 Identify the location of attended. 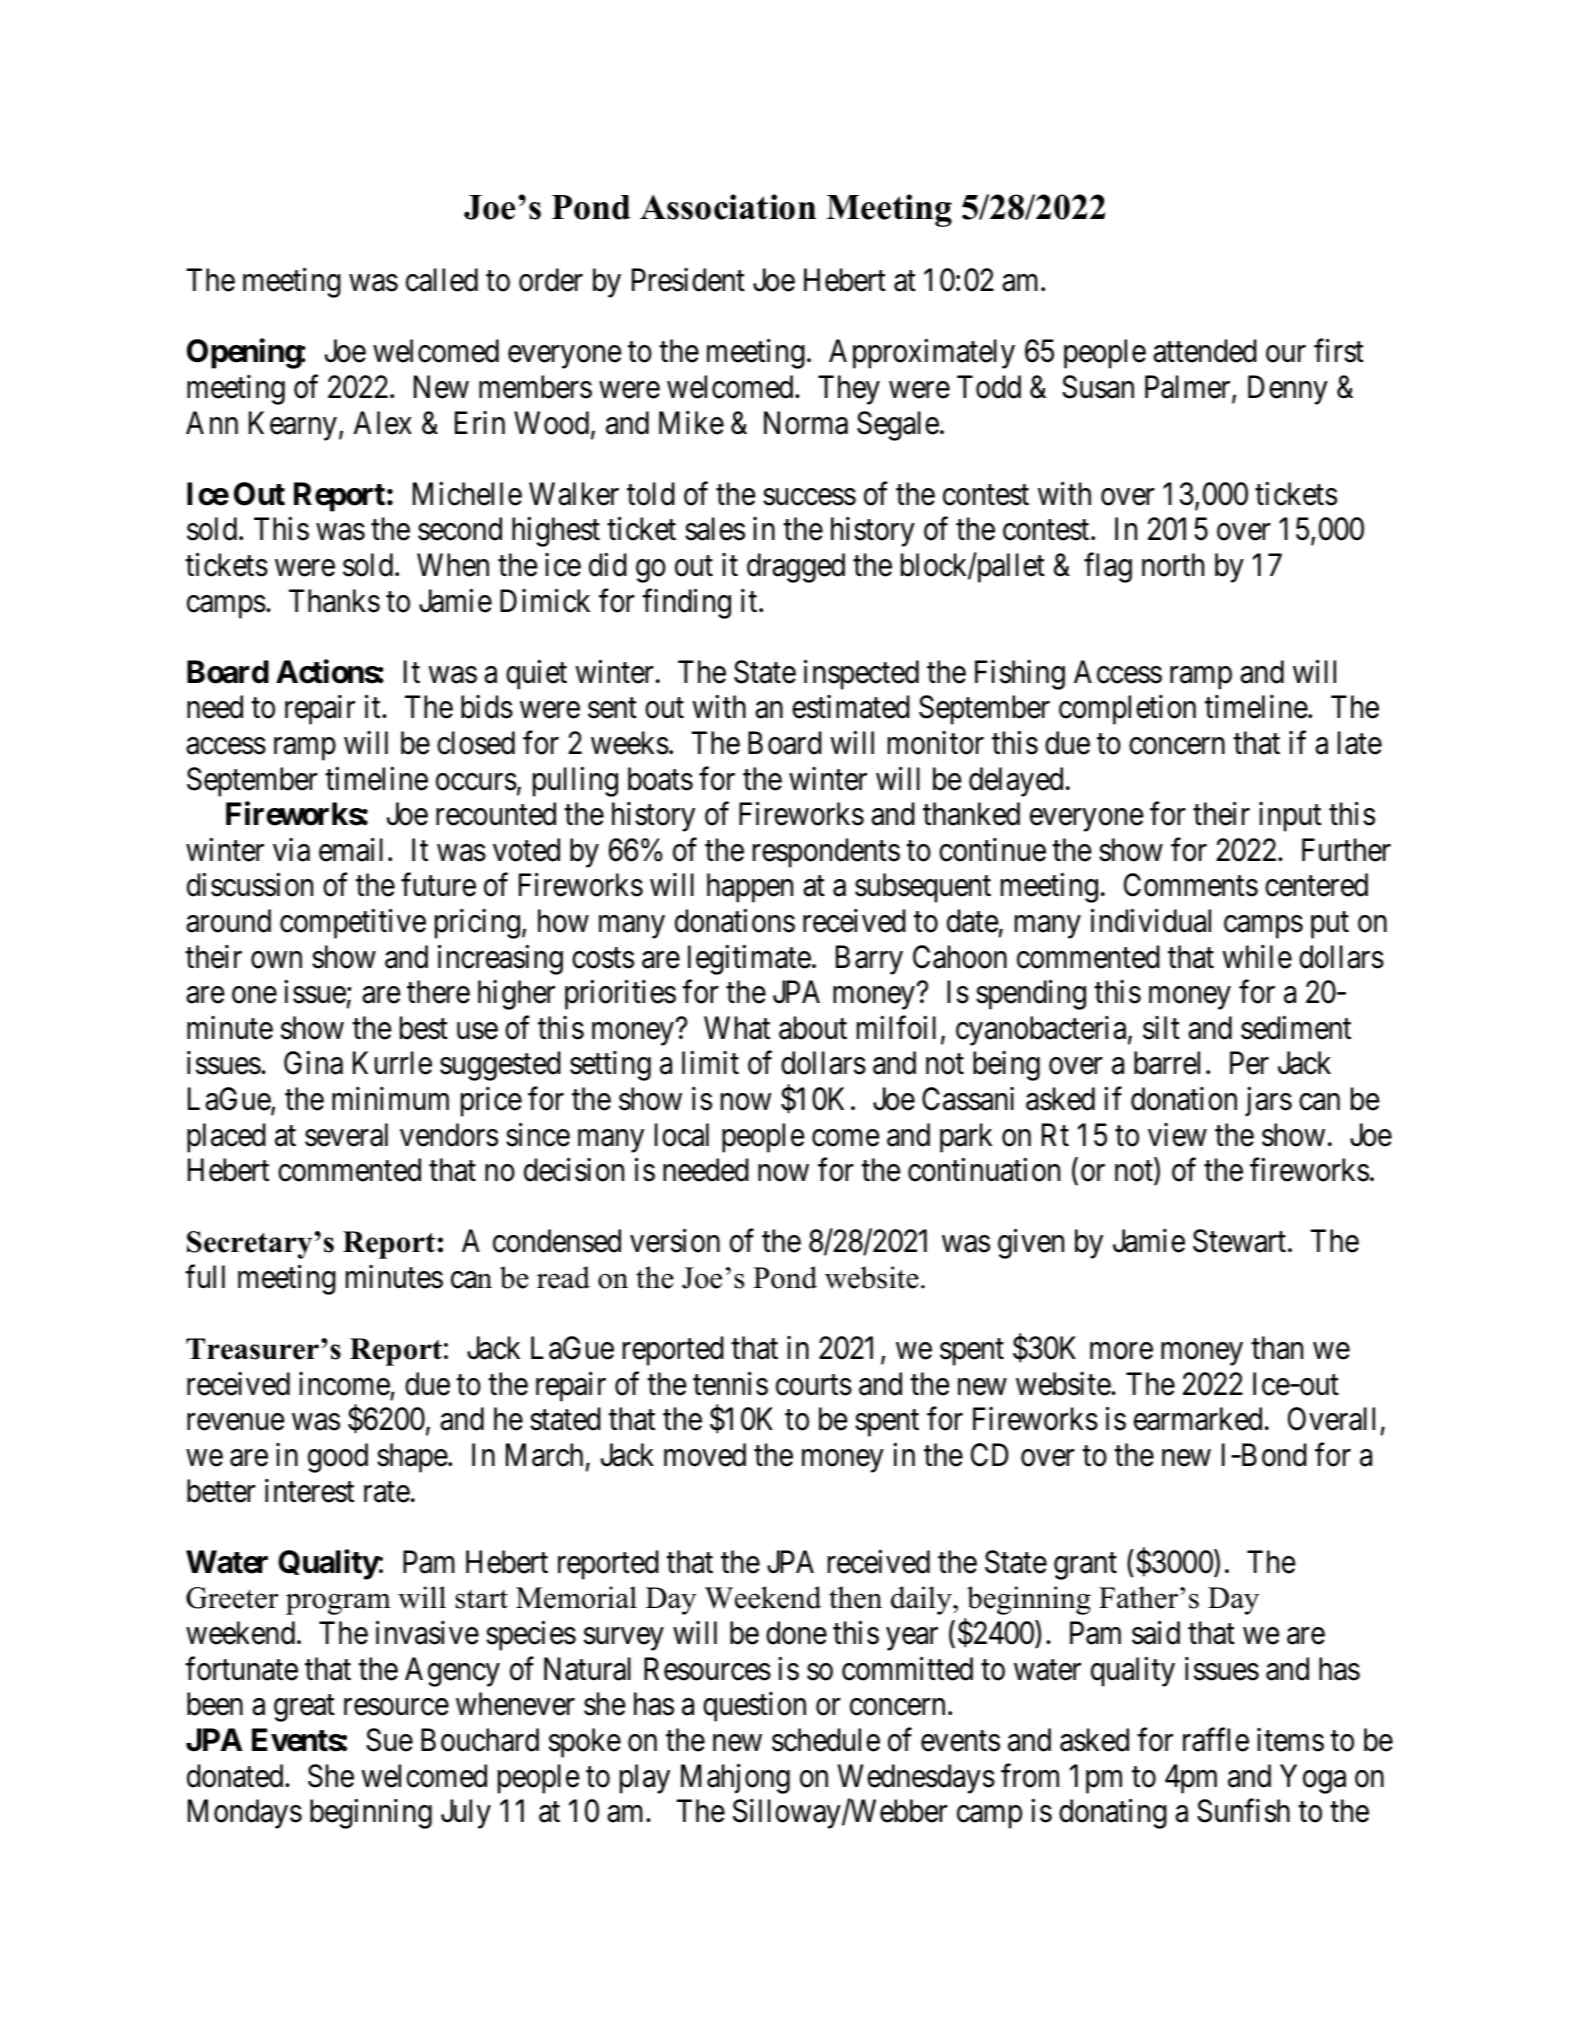
(1205, 351).
